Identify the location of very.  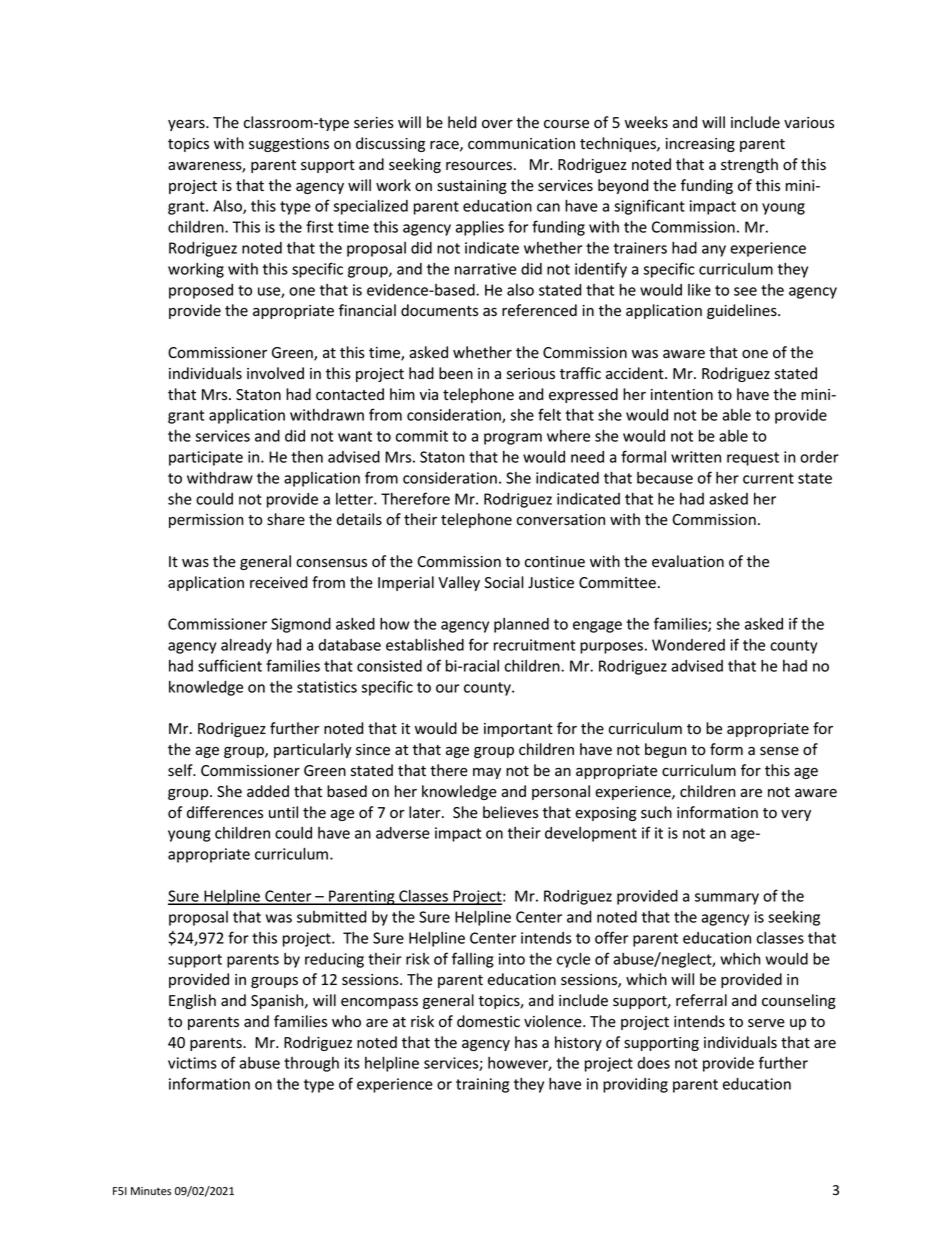
(796, 815).
